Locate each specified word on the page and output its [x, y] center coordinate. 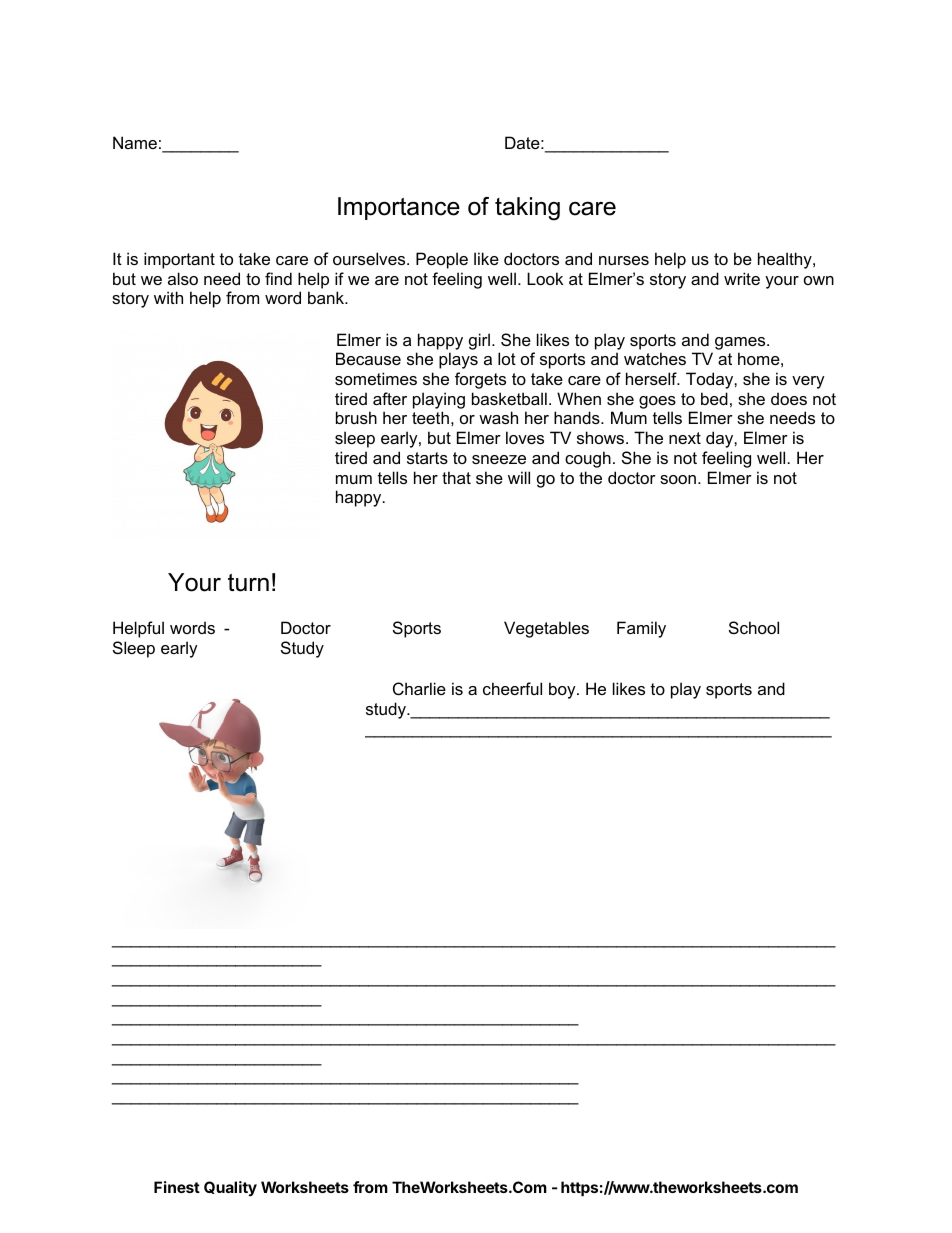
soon [678, 479]
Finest [177, 1187]
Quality [230, 1188]
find [278, 278]
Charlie [419, 688]
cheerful [512, 688]
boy [563, 690]
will [519, 477]
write [742, 278]
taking [527, 209]
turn [248, 583]
